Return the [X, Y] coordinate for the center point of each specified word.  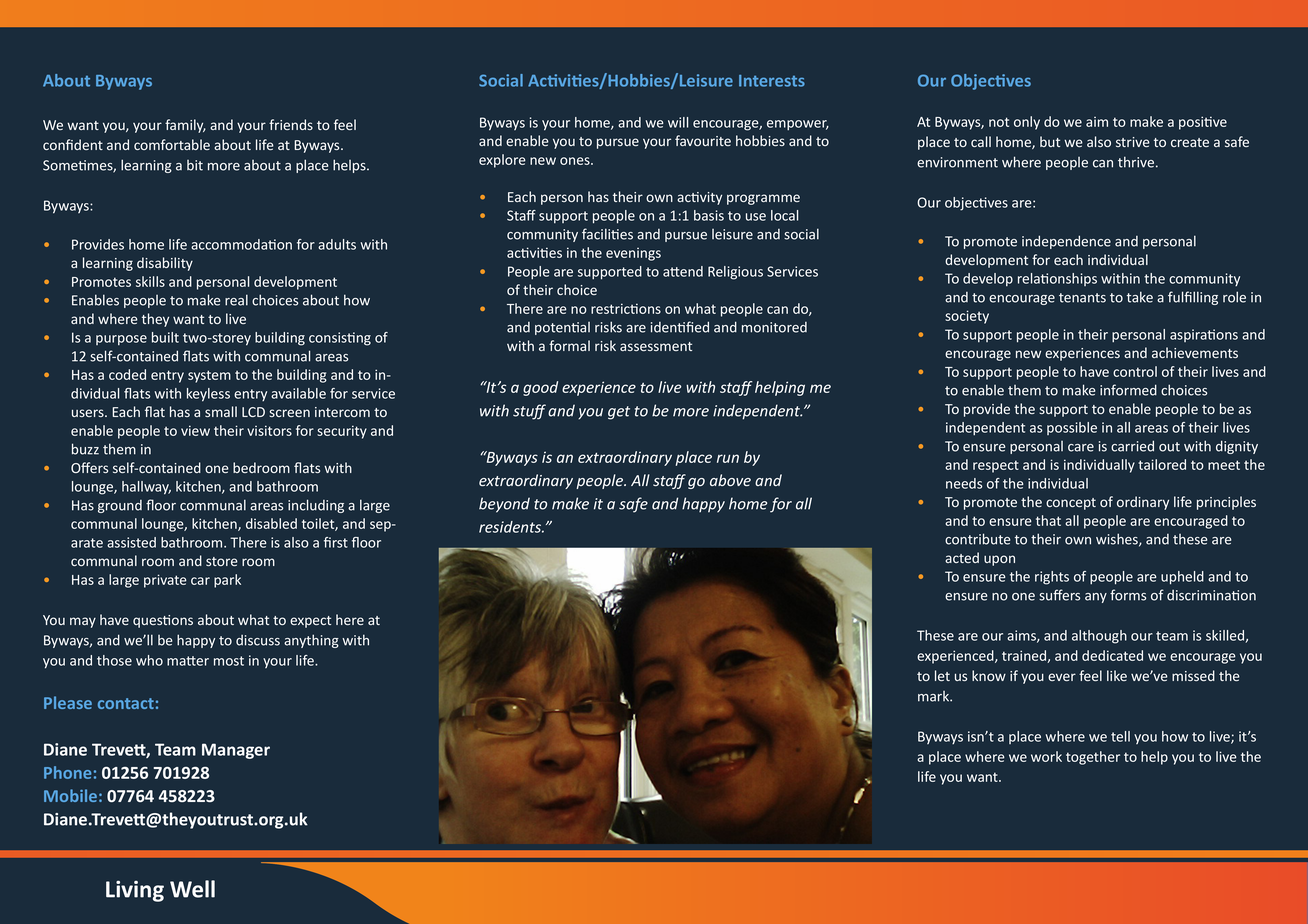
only [1027, 123]
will [678, 122]
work [1046, 756]
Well [192, 889]
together [1093, 758]
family [185, 126]
